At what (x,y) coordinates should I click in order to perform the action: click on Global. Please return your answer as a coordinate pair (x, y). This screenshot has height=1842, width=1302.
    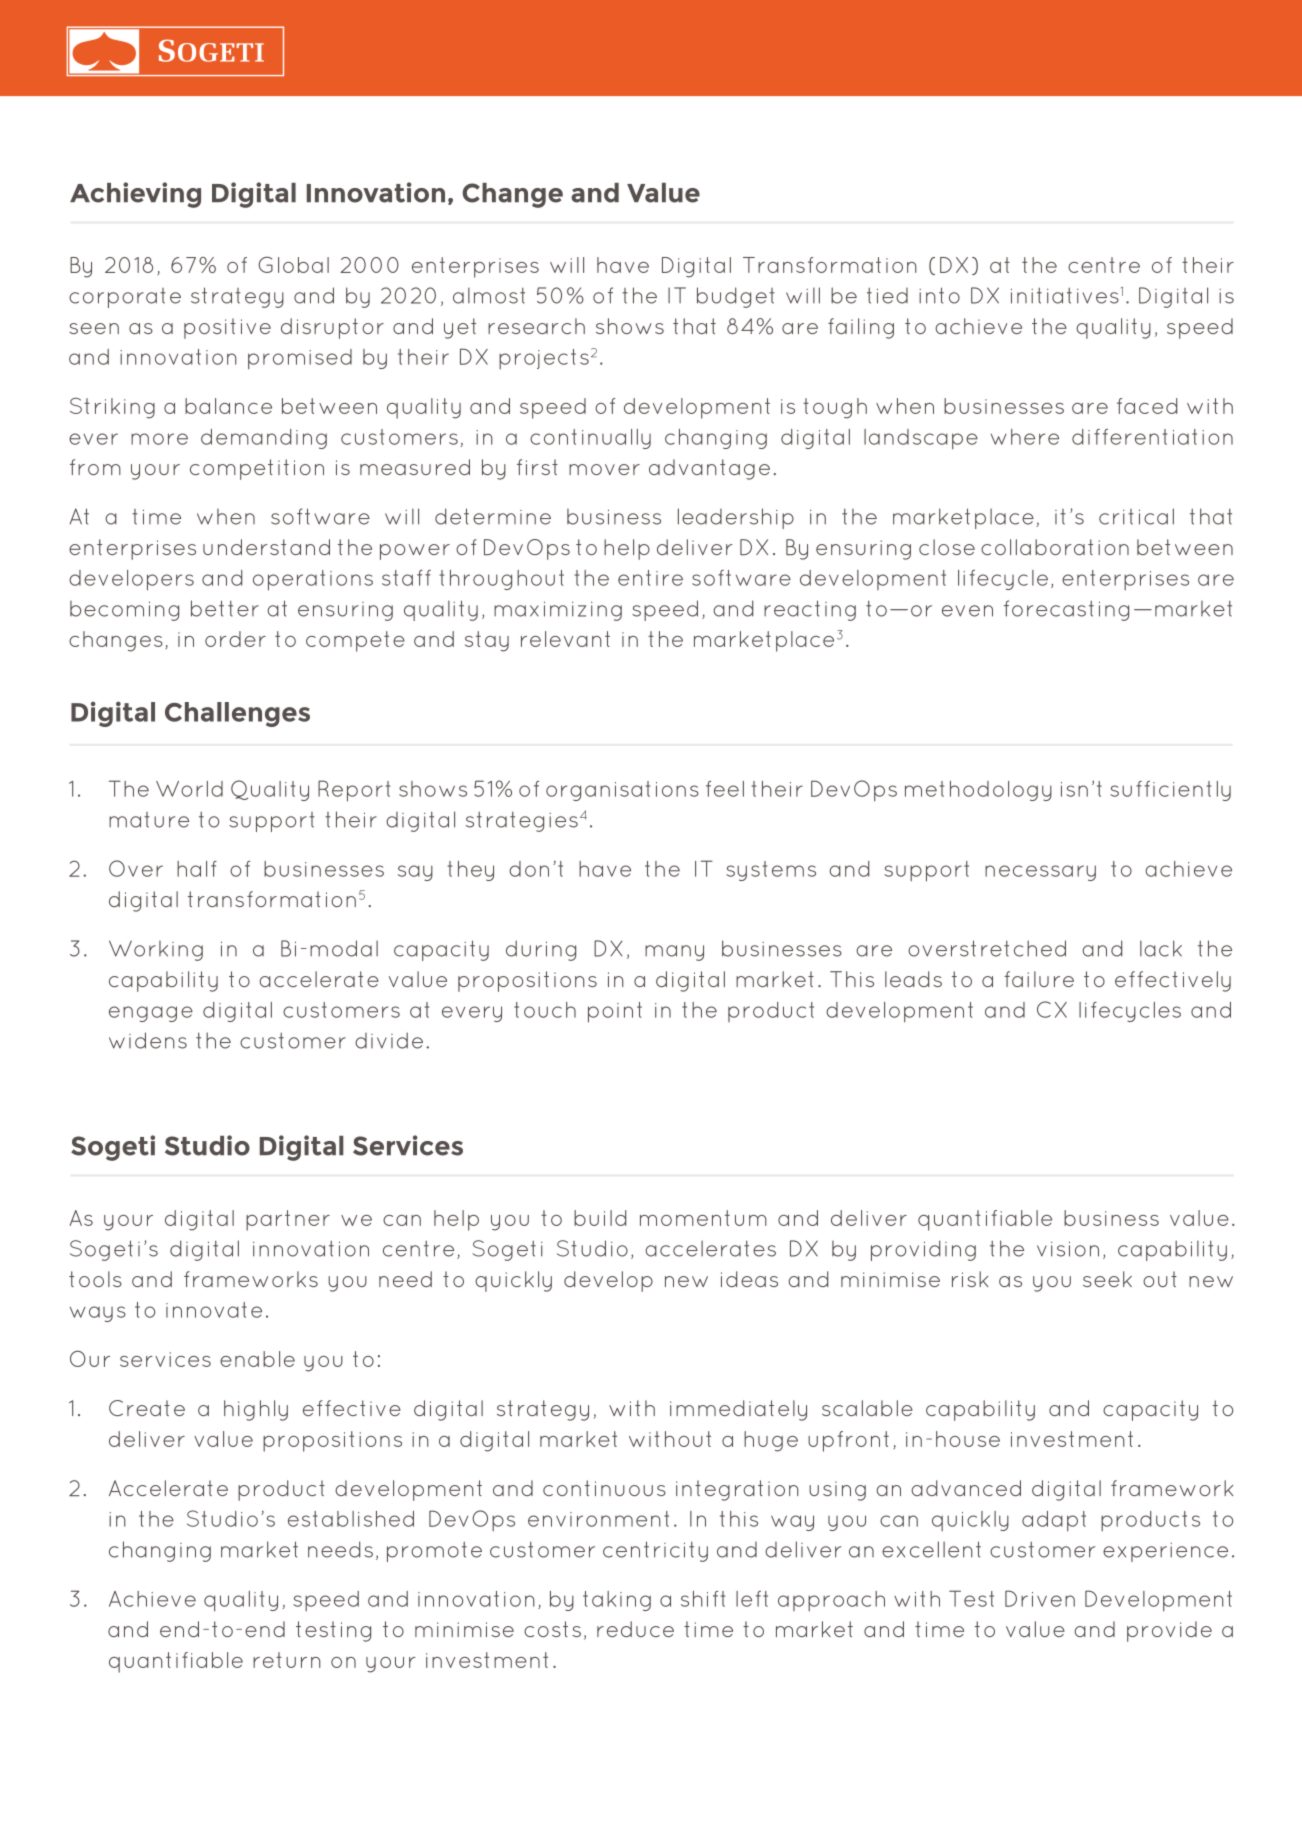
    Looking at the image, I should click on (293, 265).
